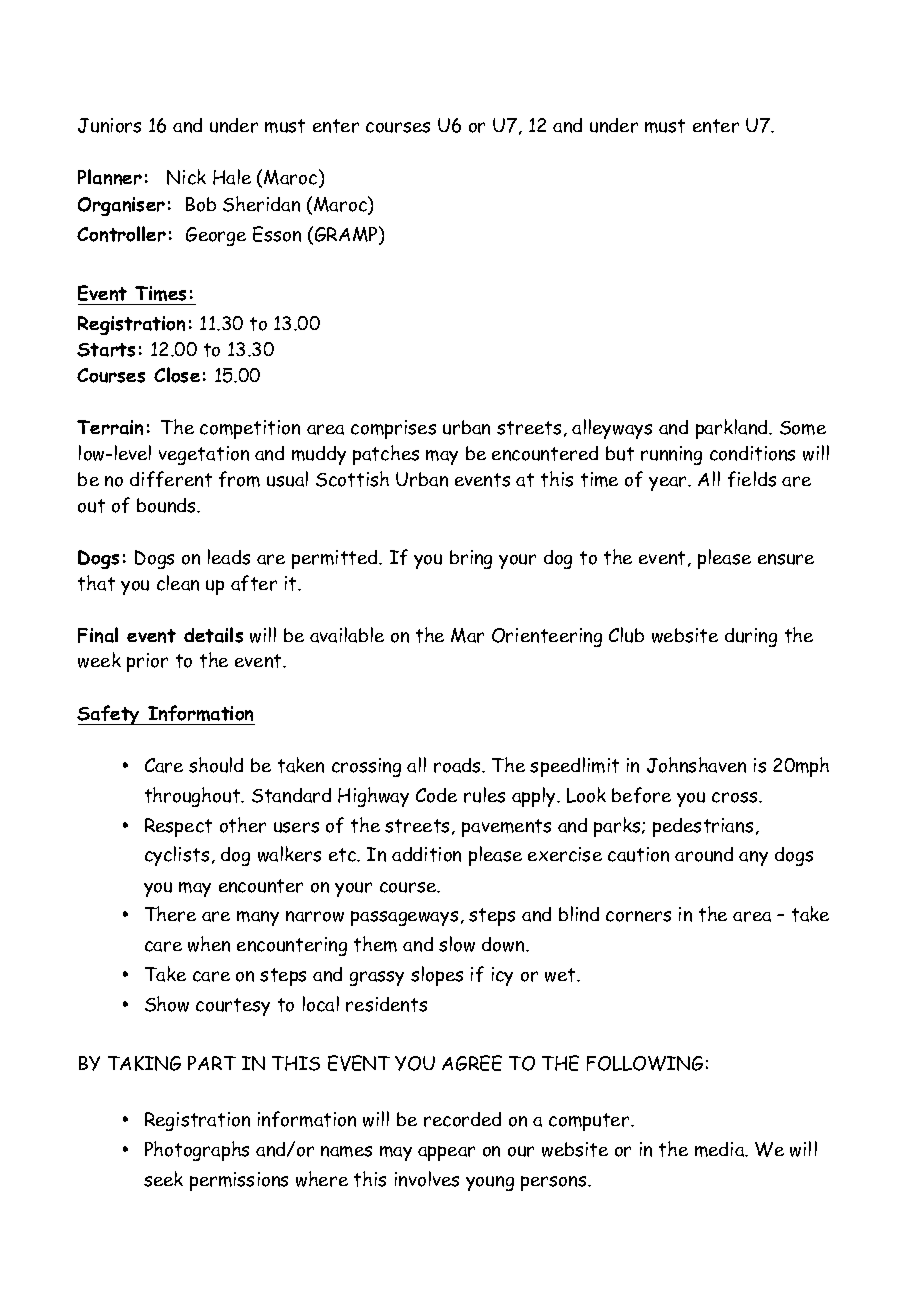  I want to click on Nick, so click(186, 177).
